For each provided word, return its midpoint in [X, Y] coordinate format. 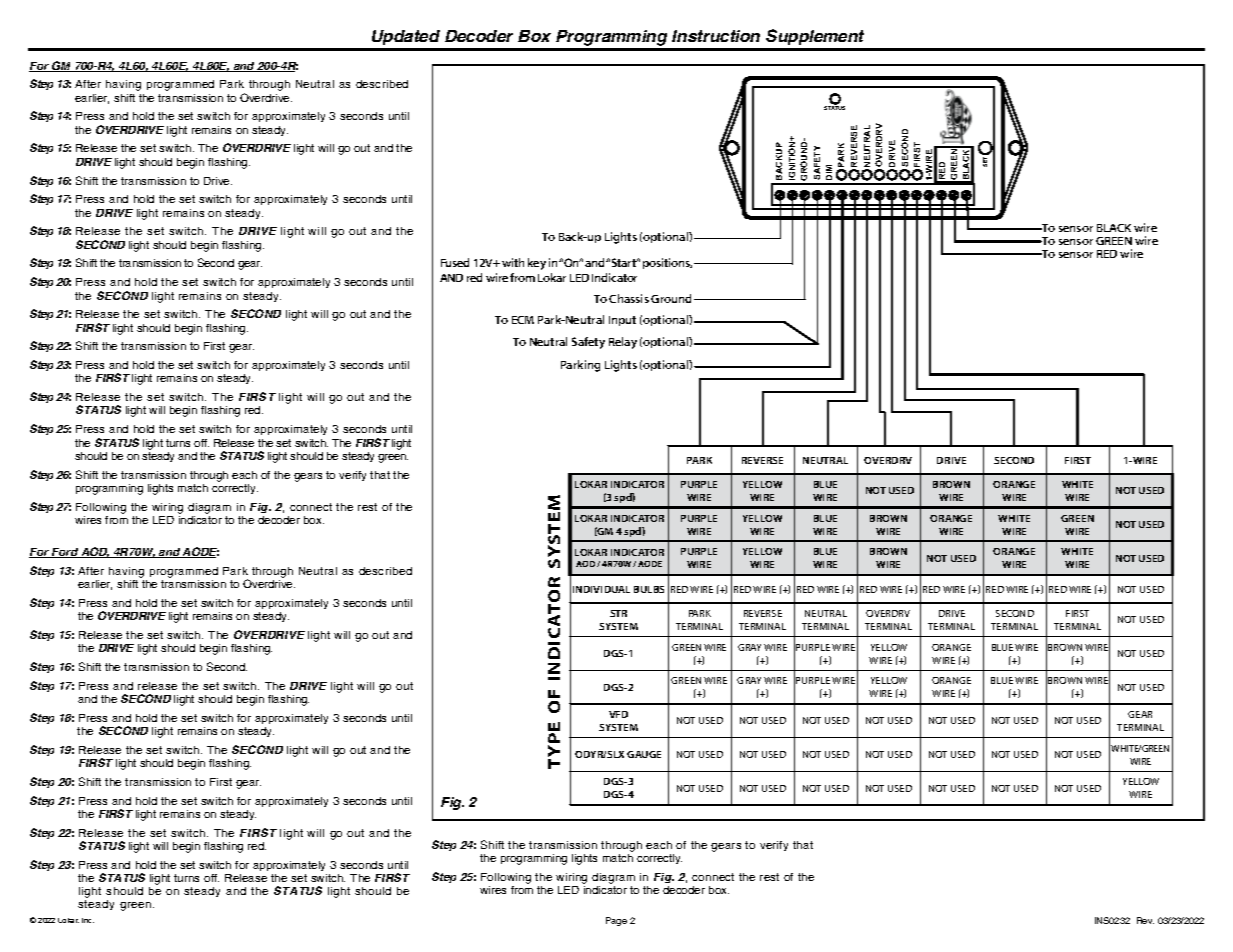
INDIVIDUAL [601, 589]
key [537, 264]
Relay [623, 343]
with [513, 262]
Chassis [629, 298]
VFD [618, 714]
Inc [88, 920]
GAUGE [644, 754]
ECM [523, 320]
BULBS [649, 589]
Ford [65, 553]
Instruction [716, 36]
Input [622, 321]
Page [616, 921]
